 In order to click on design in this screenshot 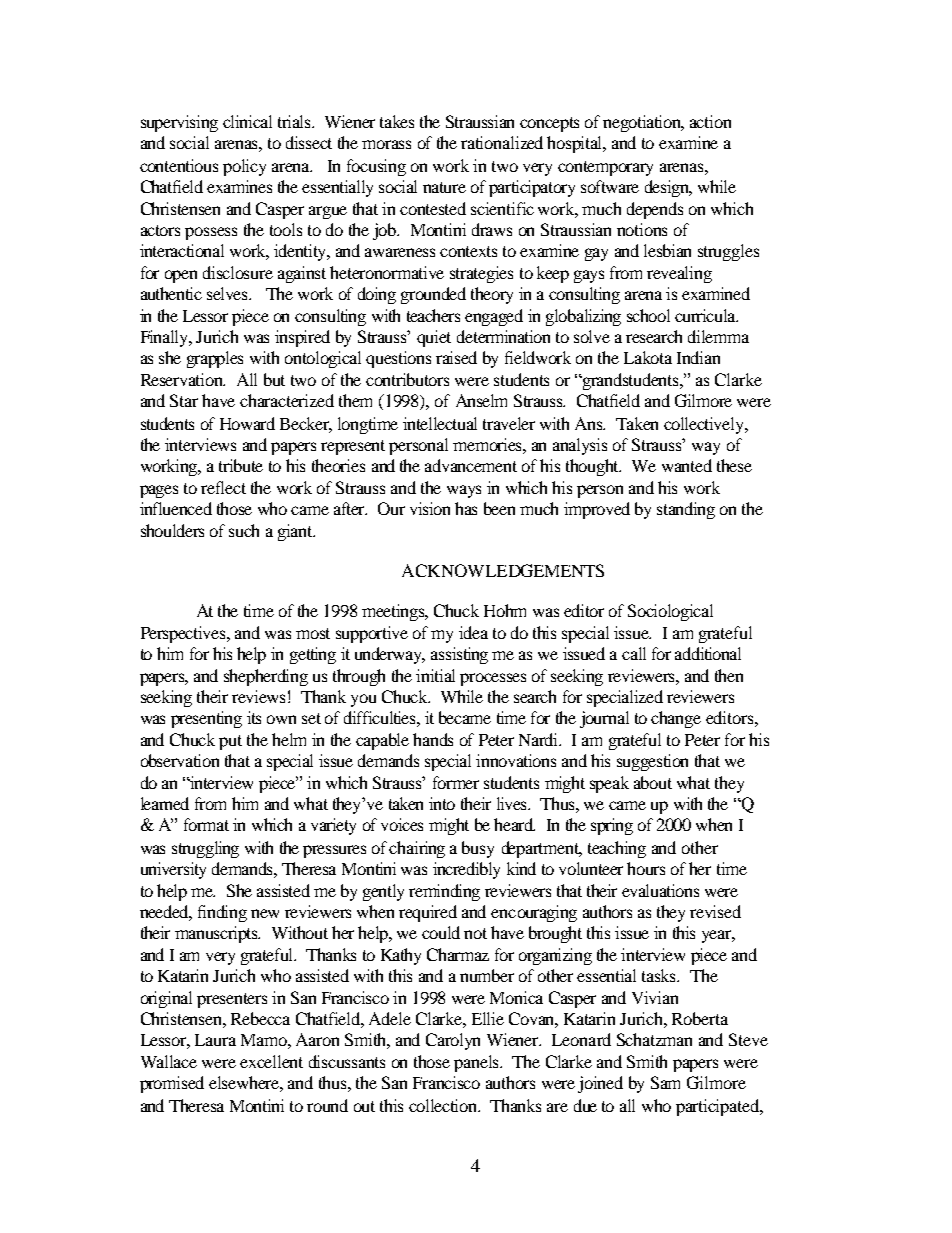, I will do `click(668, 188)`.
